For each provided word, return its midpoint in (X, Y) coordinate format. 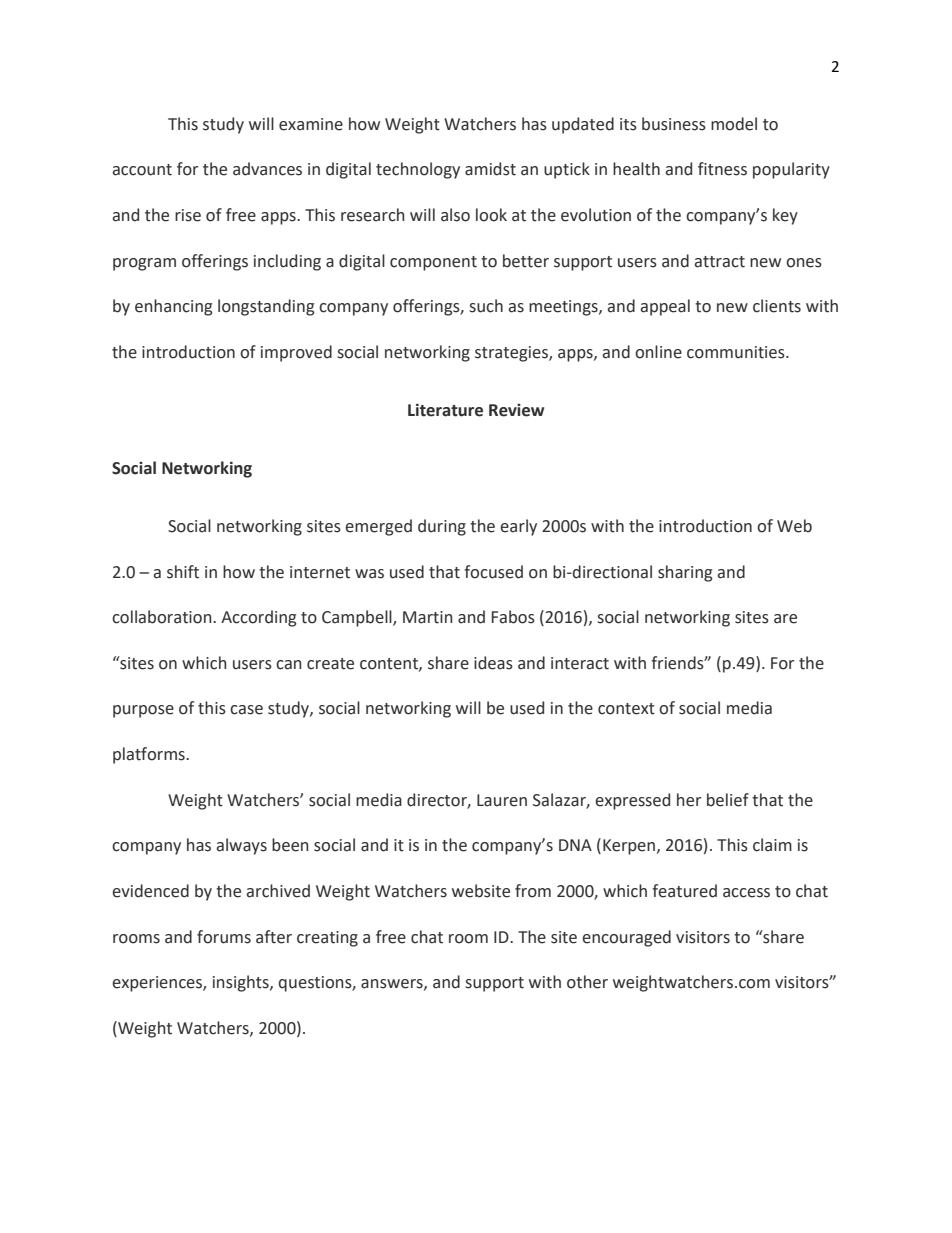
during (442, 527)
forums (224, 937)
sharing (685, 573)
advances (267, 169)
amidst (490, 169)
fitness (722, 169)
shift (183, 572)
